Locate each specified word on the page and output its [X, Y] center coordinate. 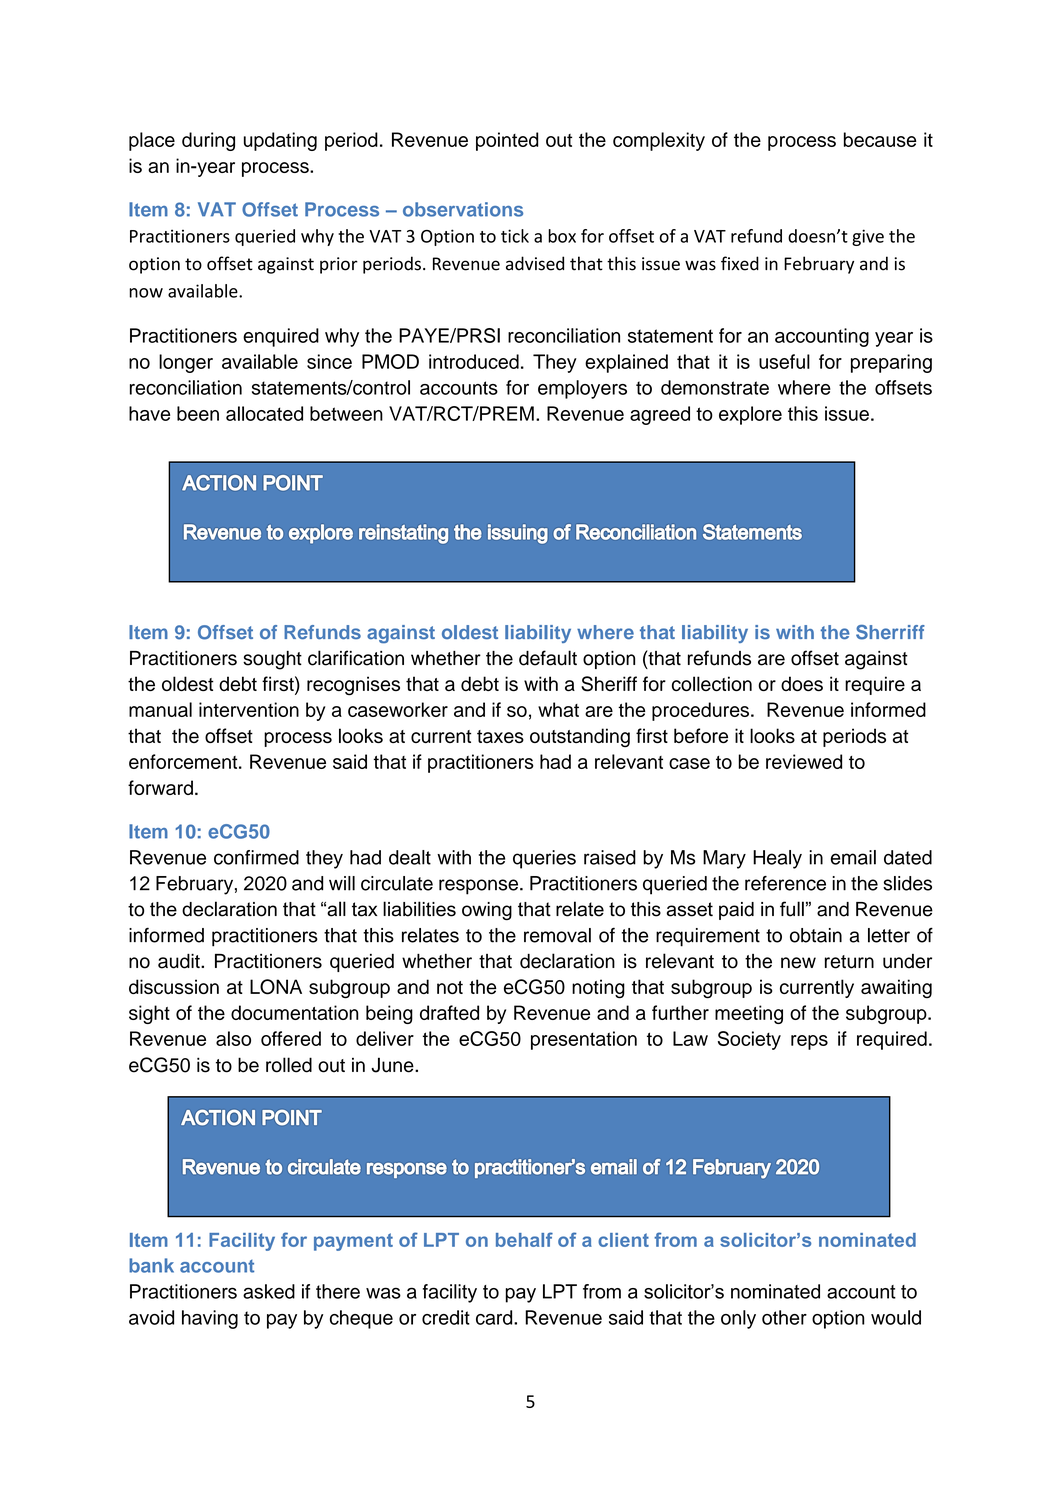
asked [269, 1291]
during [208, 141]
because [880, 139]
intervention [249, 709]
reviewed [804, 761]
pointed [507, 141]
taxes [500, 736]
